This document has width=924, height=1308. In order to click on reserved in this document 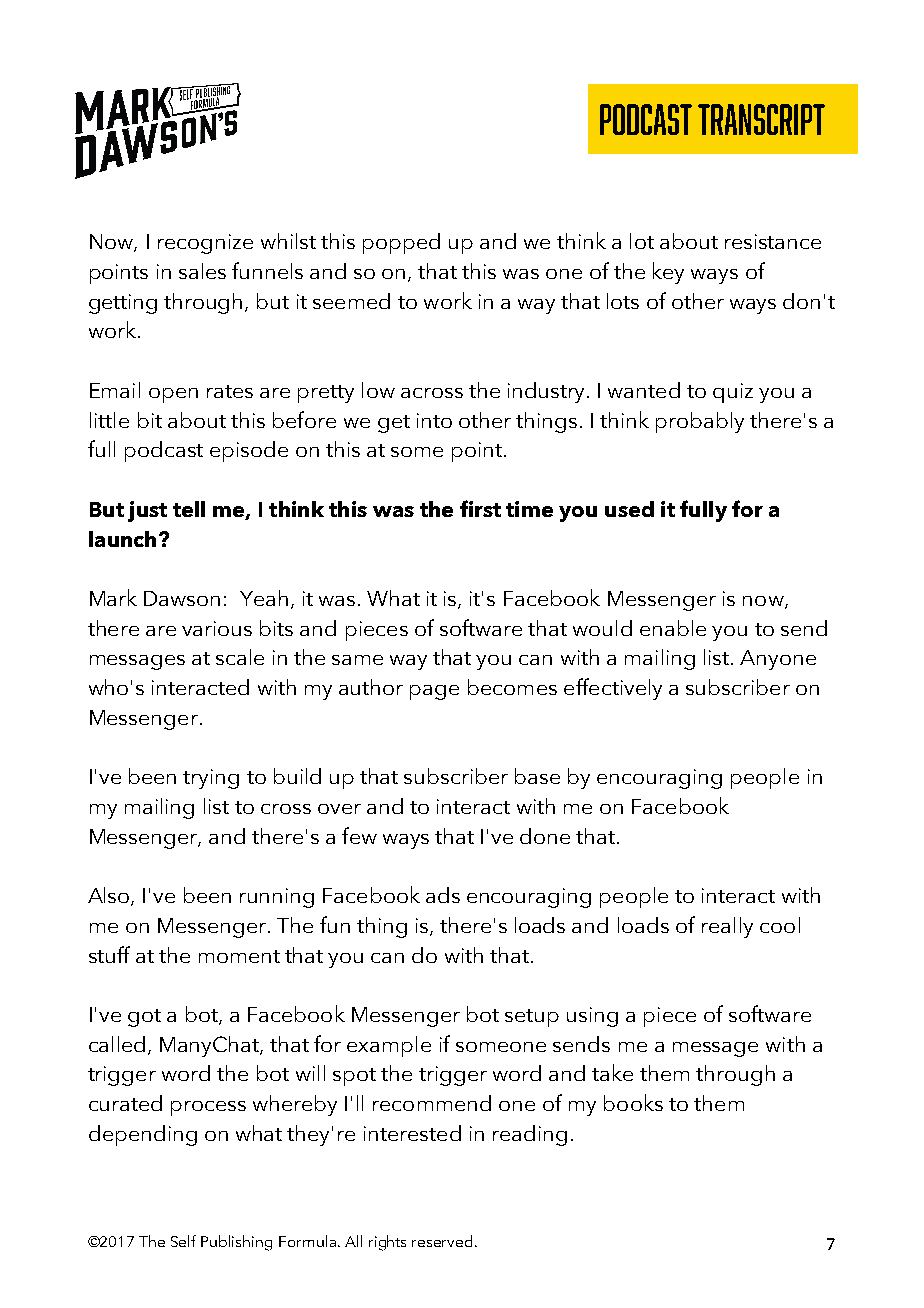, I will do `click(442, 1241)`.
